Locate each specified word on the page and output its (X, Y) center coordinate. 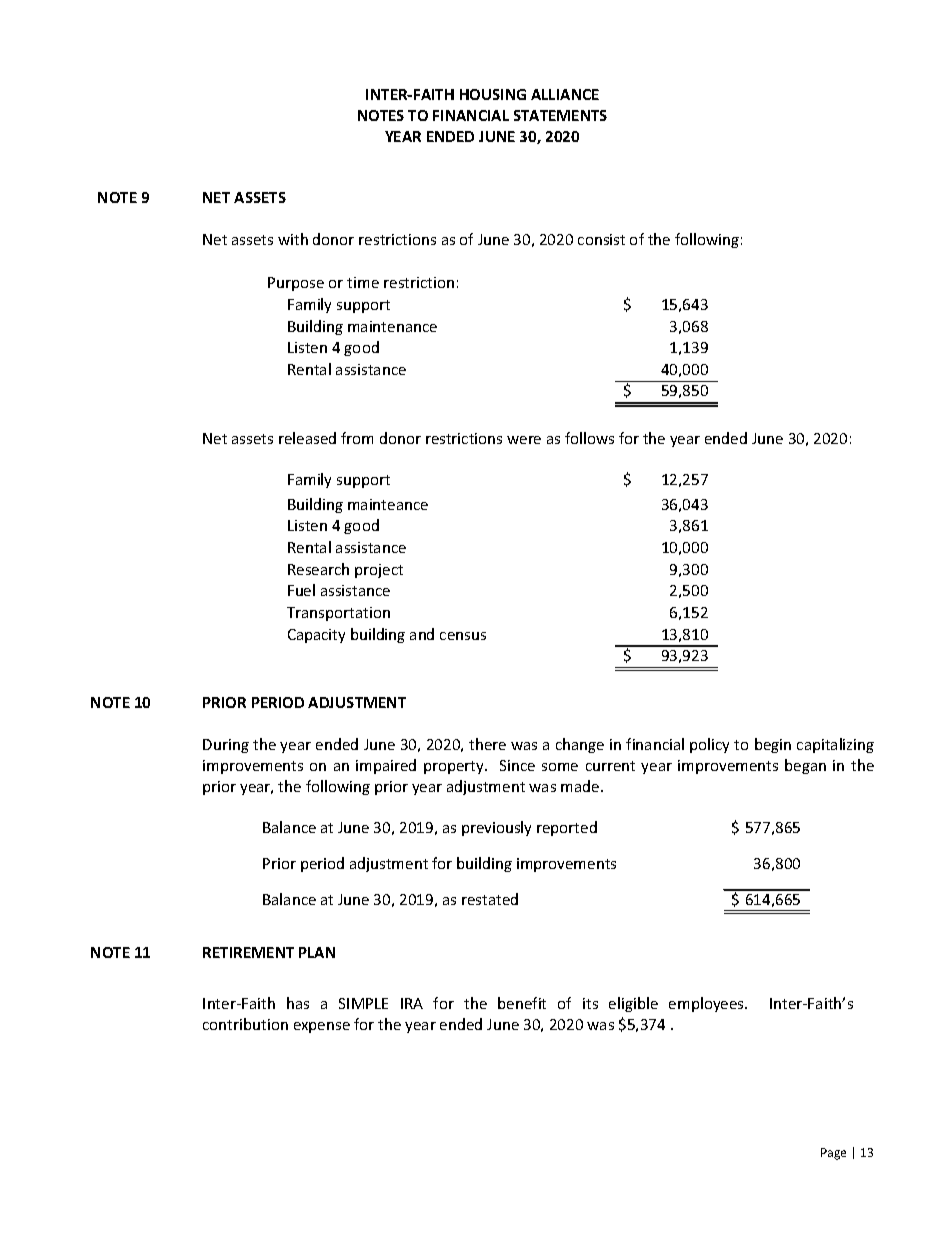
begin (773, 745)
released (307, 438)
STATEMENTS (560, 115)
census (463, 636)
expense (322, 1027)
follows (589, 438)
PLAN (317, 952)
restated (490, 899)
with (293, 239)
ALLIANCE (565, 94)
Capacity (316, 636)
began (805, 766)
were (524, 440)
